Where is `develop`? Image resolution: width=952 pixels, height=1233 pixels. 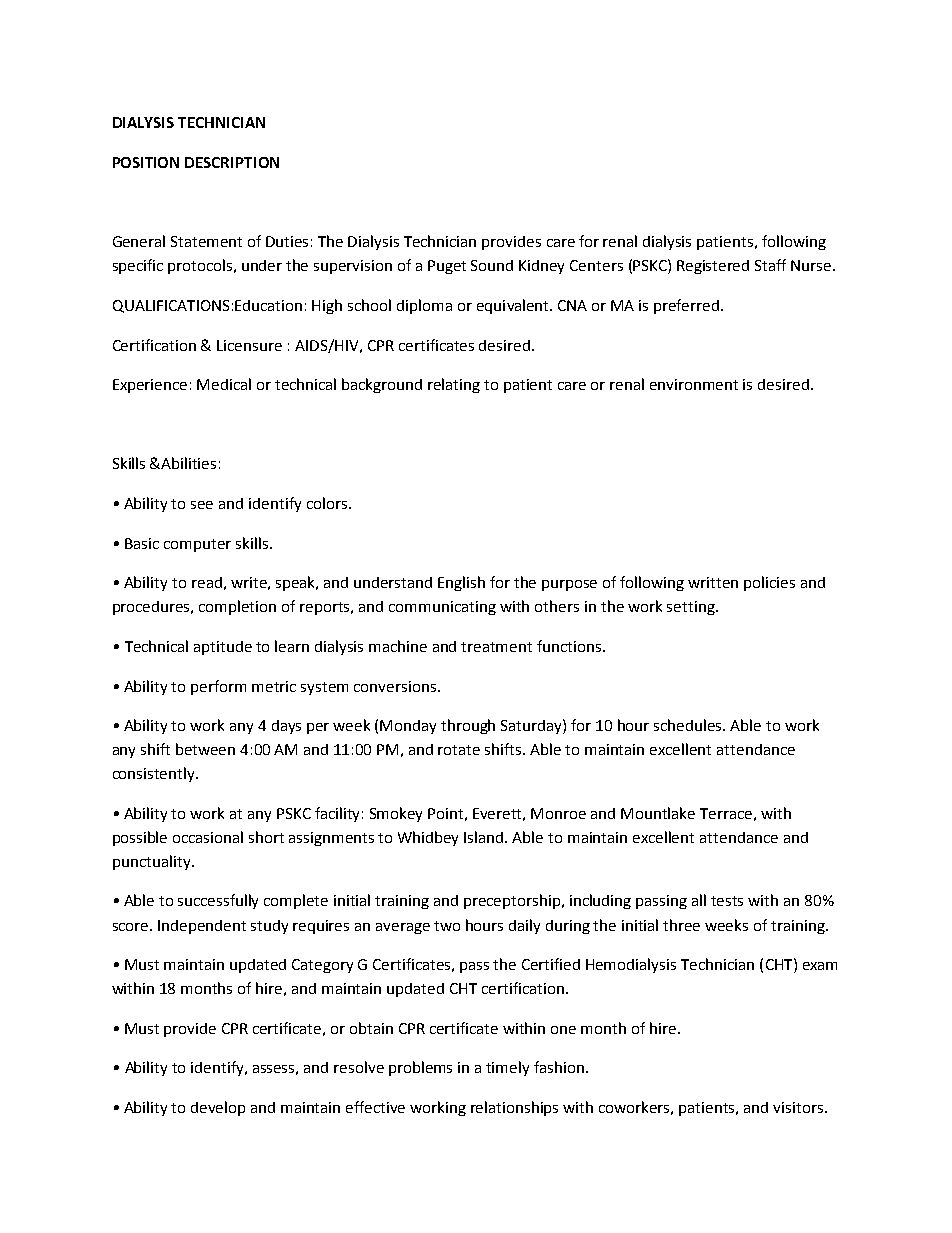
develop is located at coordinates (218, 1108).
